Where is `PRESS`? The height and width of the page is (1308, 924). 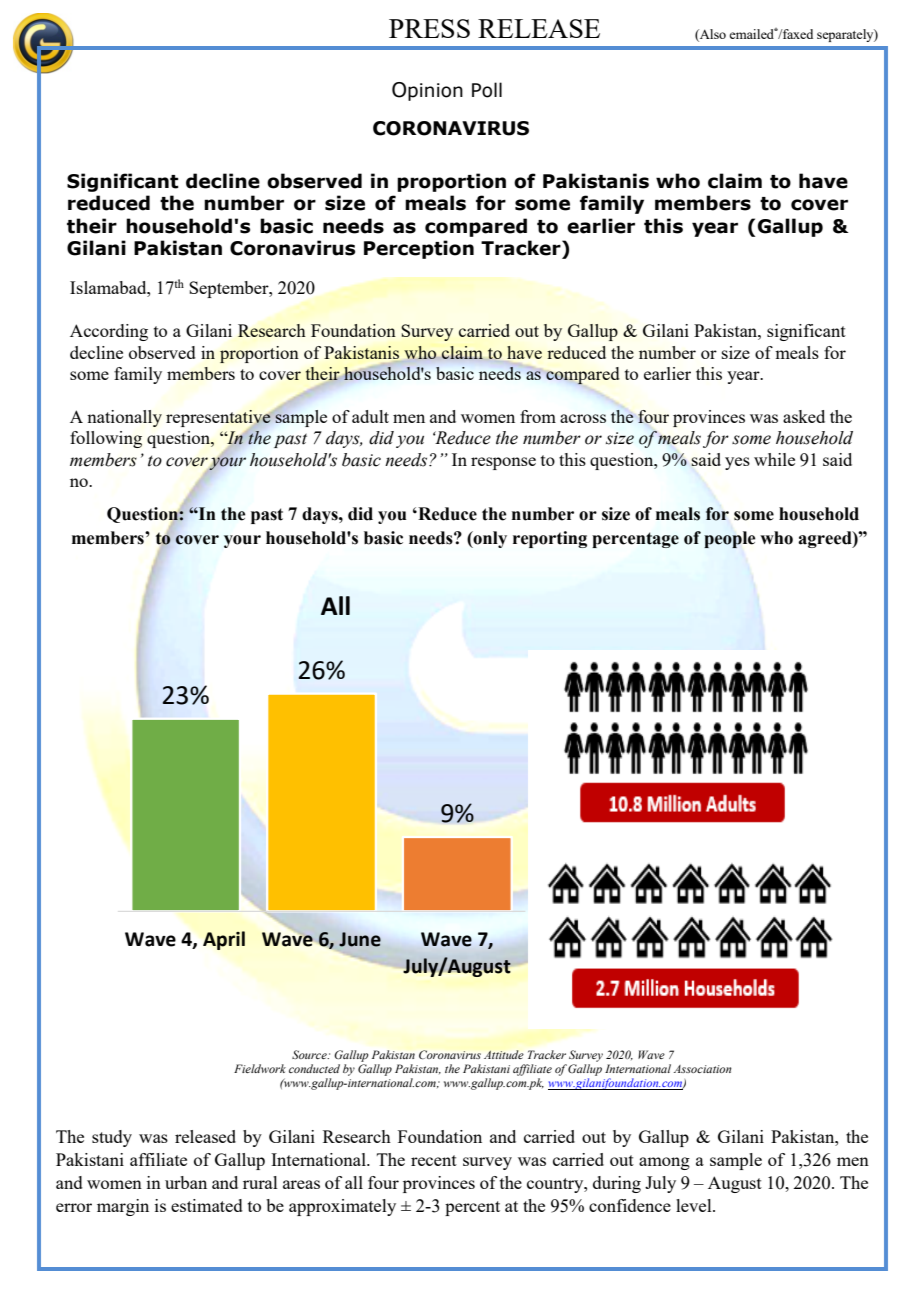 PRESS is located at coordinates (429, 28).
